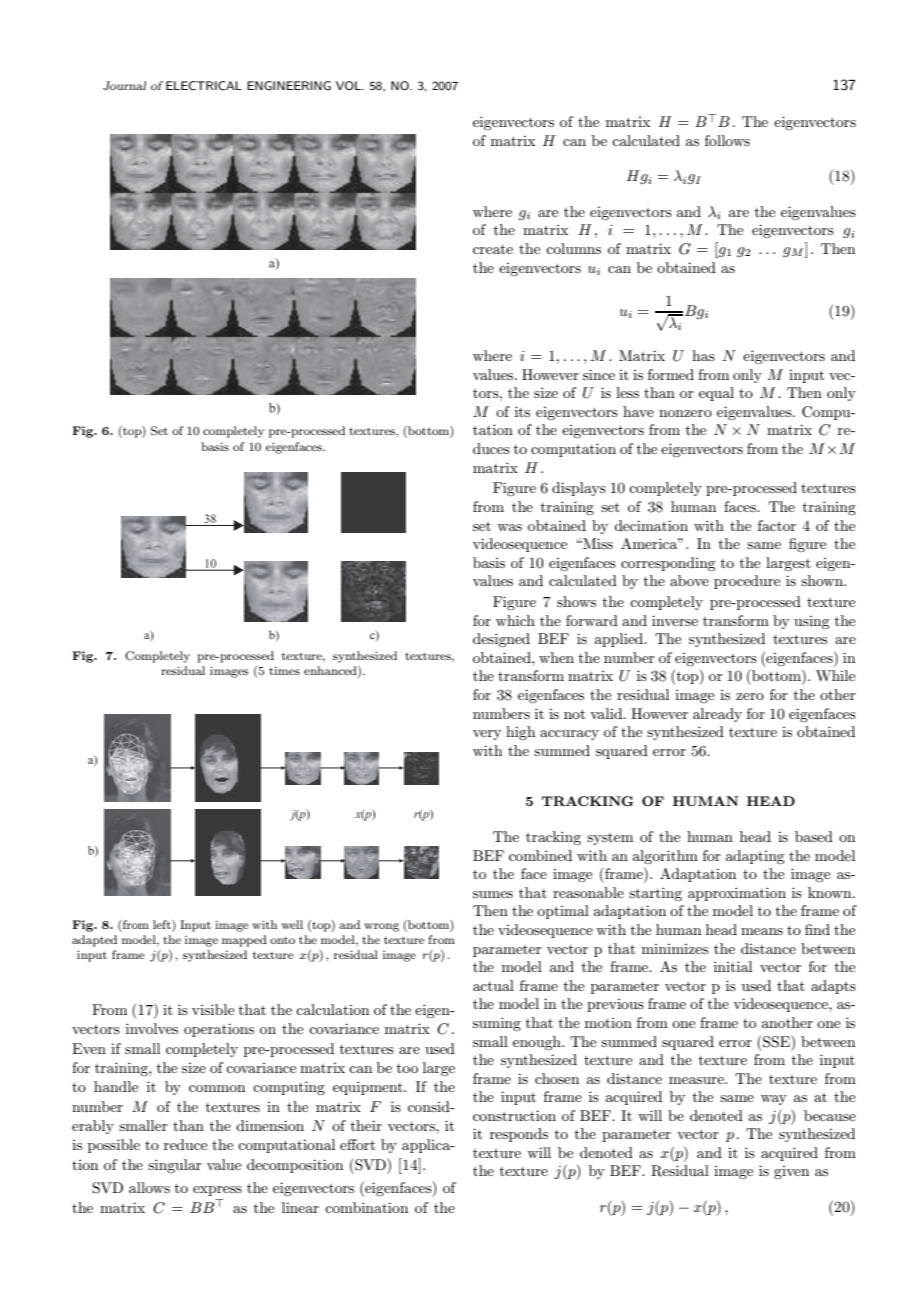  Describe the element at coordinates (175, 1166) in the screenshot. I see `singular` at that location.
